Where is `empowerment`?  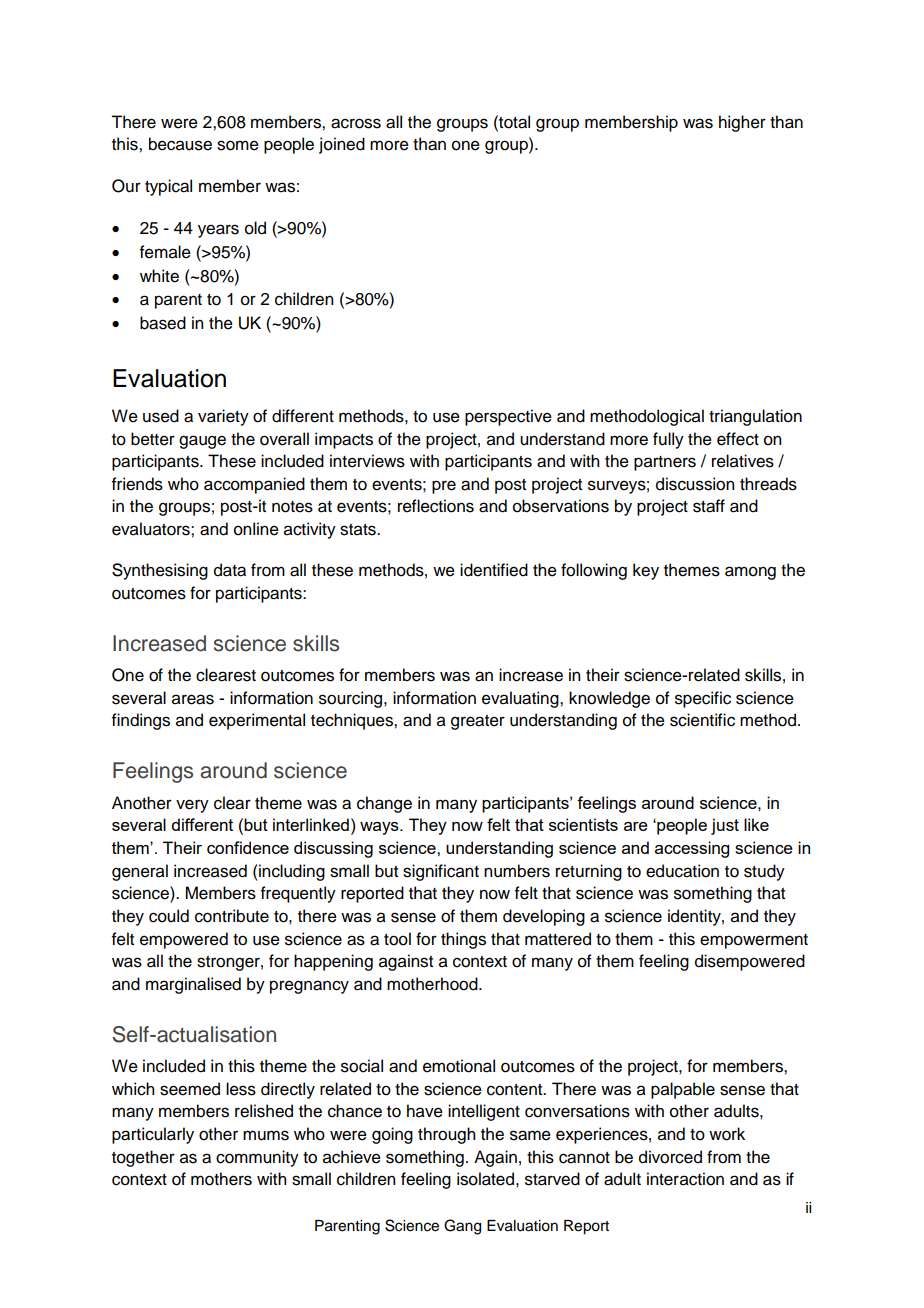
empowerment is located at coordinates (754, 941).
